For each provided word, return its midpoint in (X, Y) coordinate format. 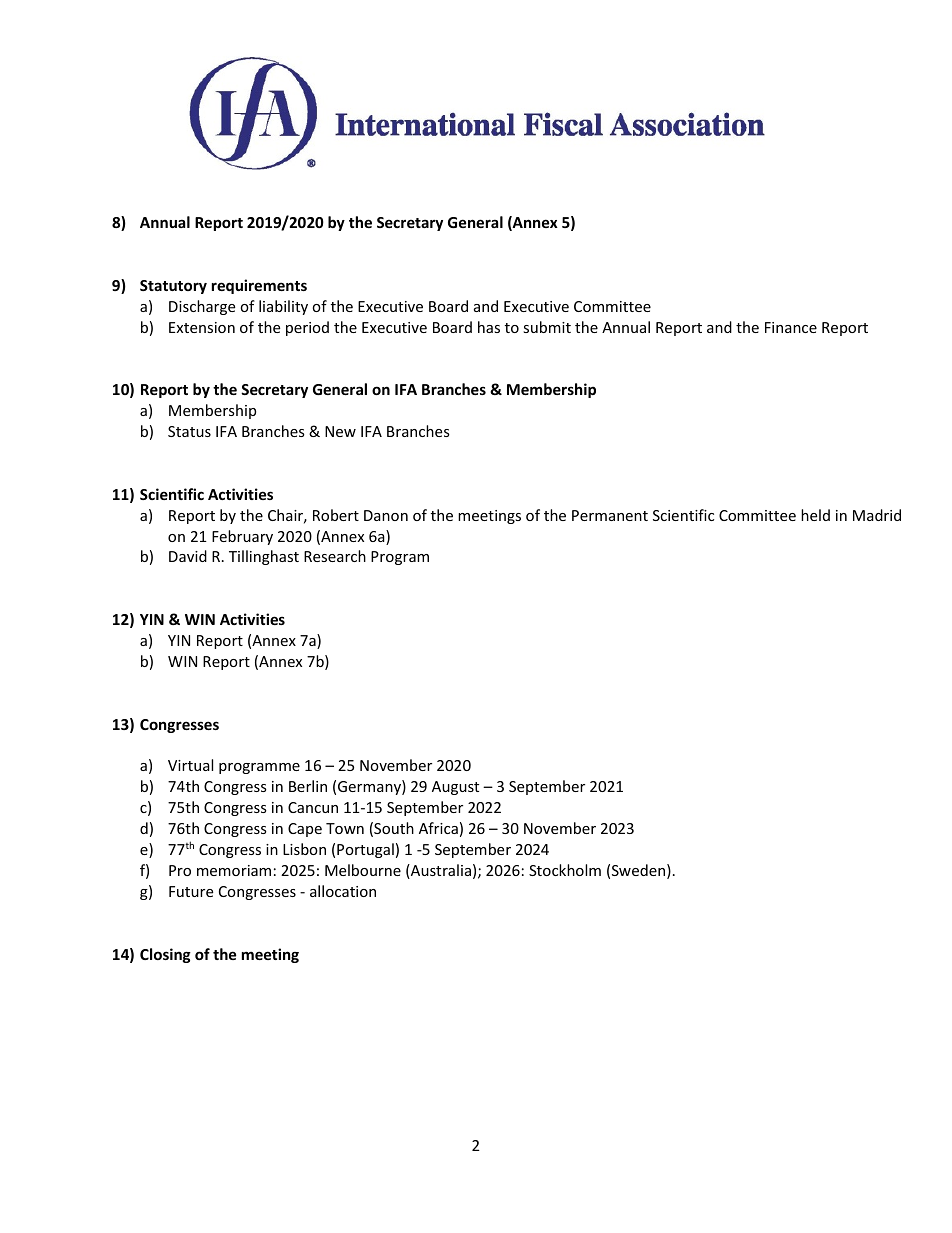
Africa (438, 828)
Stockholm (565, 870)
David (188, 556)
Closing (165, 955)
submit (547, 327)
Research (335, 556)
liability (283, 307)
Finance (791, 327)
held (815, 515)
